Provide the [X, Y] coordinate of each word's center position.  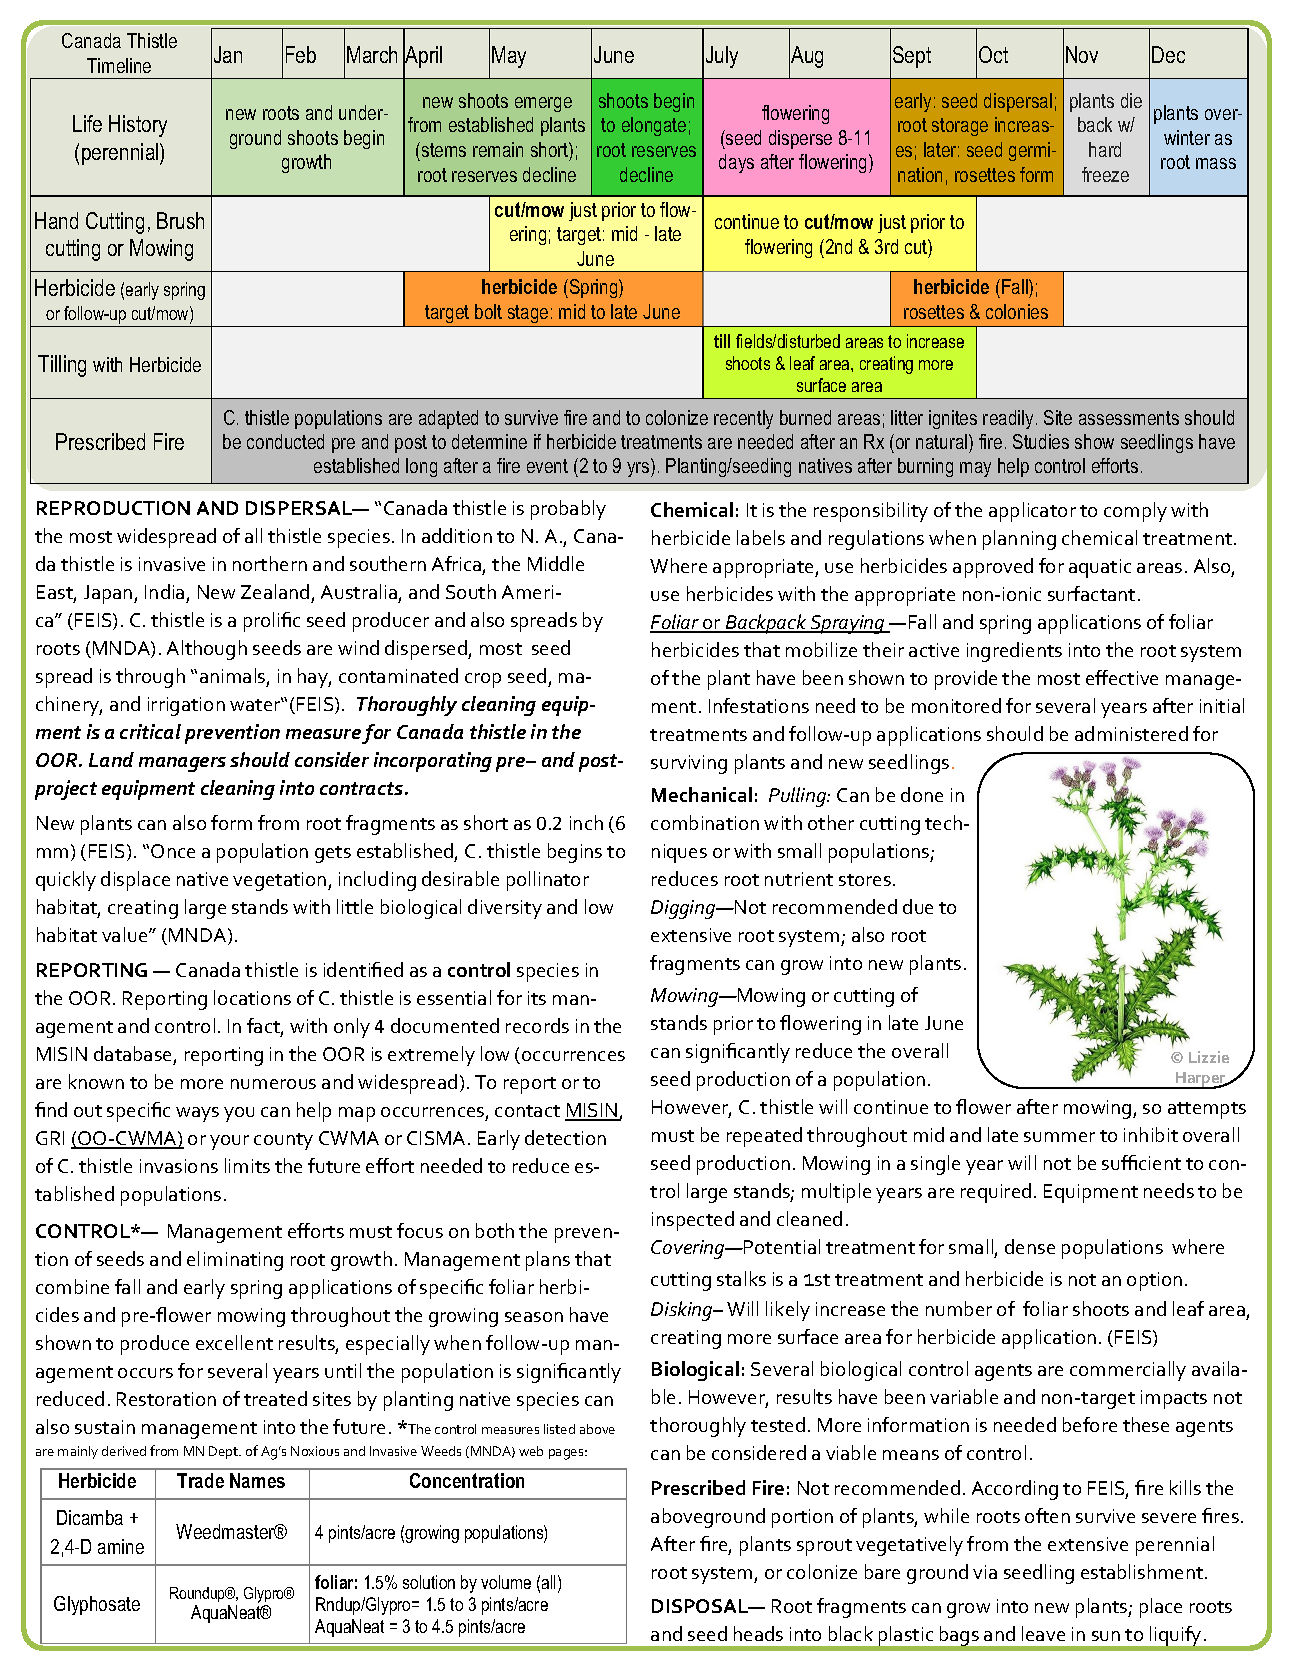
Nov [1082, 54]
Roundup [199, 1596]
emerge [543, 104]
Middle [556, 563]
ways [197, 1114]
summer [1059, 1137]
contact [527, 1111]
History [138, 126]
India [164, 591]
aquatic [1100, 568]
